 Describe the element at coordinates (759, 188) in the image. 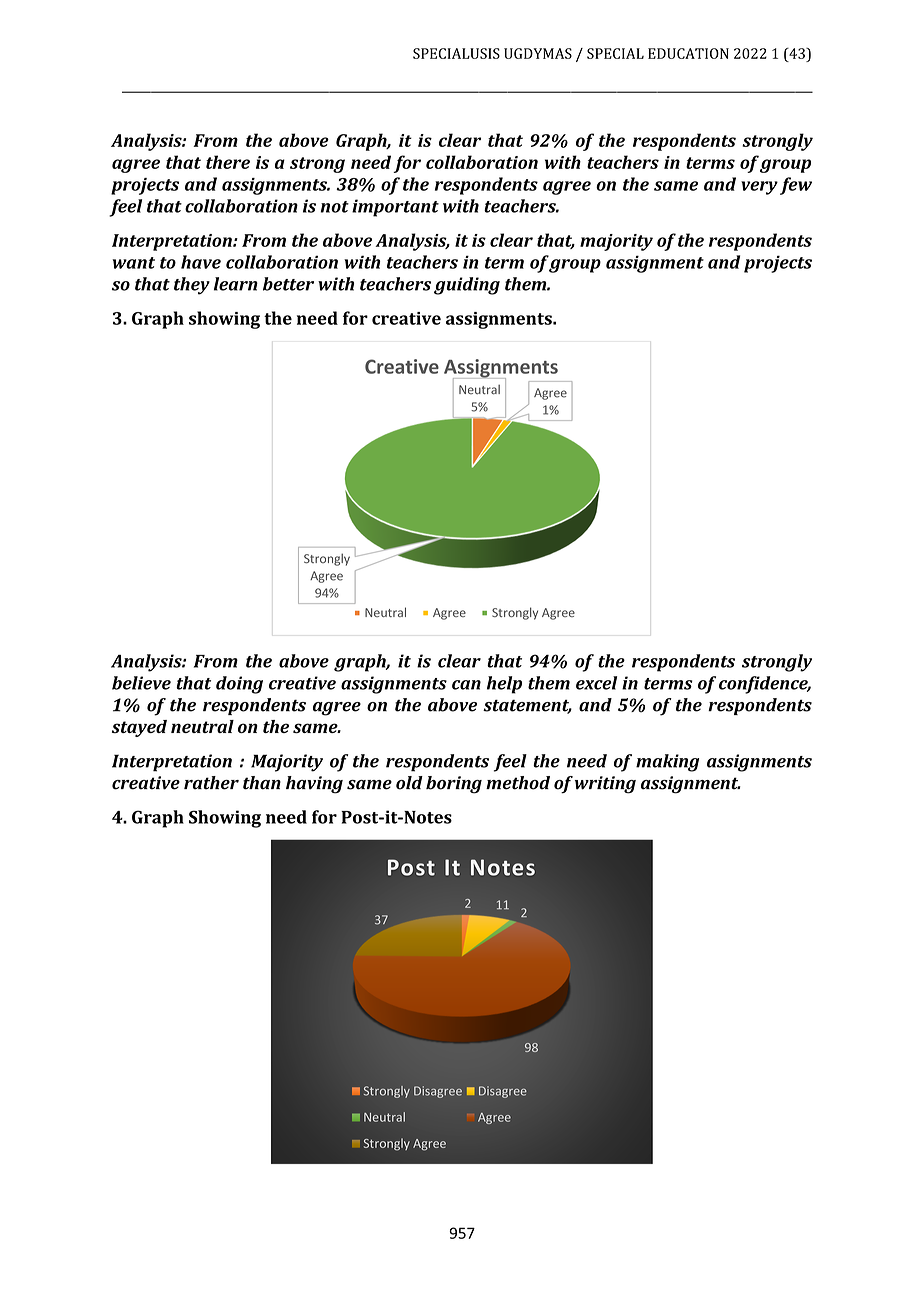

I see `very` at that location.
